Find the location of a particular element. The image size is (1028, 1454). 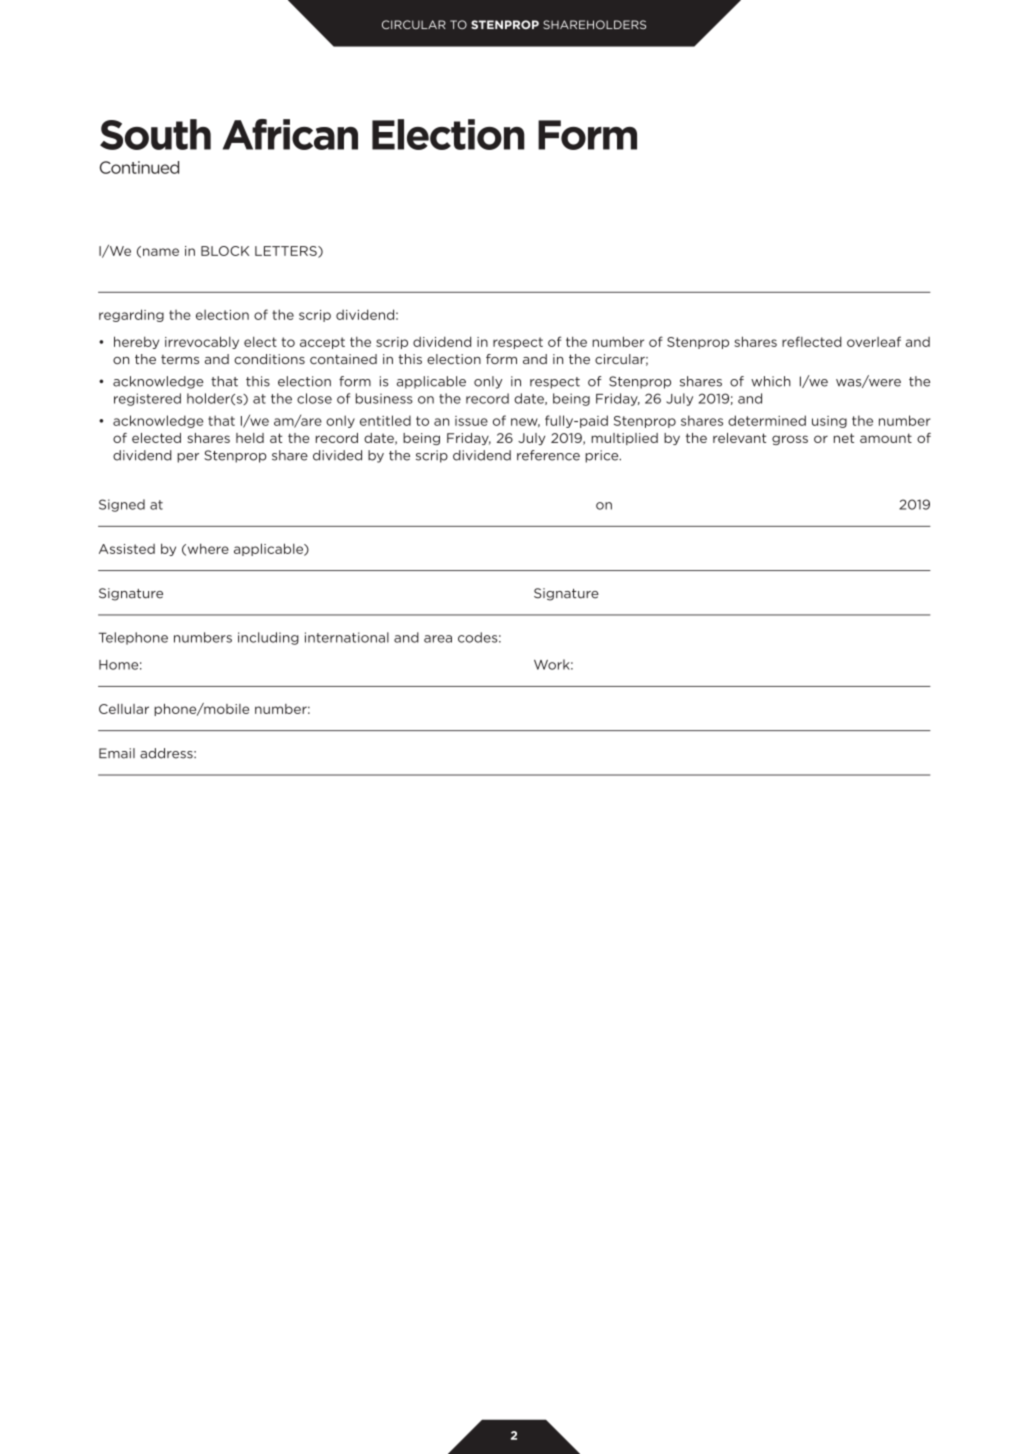

gross is located at coordinates (790, 440).
